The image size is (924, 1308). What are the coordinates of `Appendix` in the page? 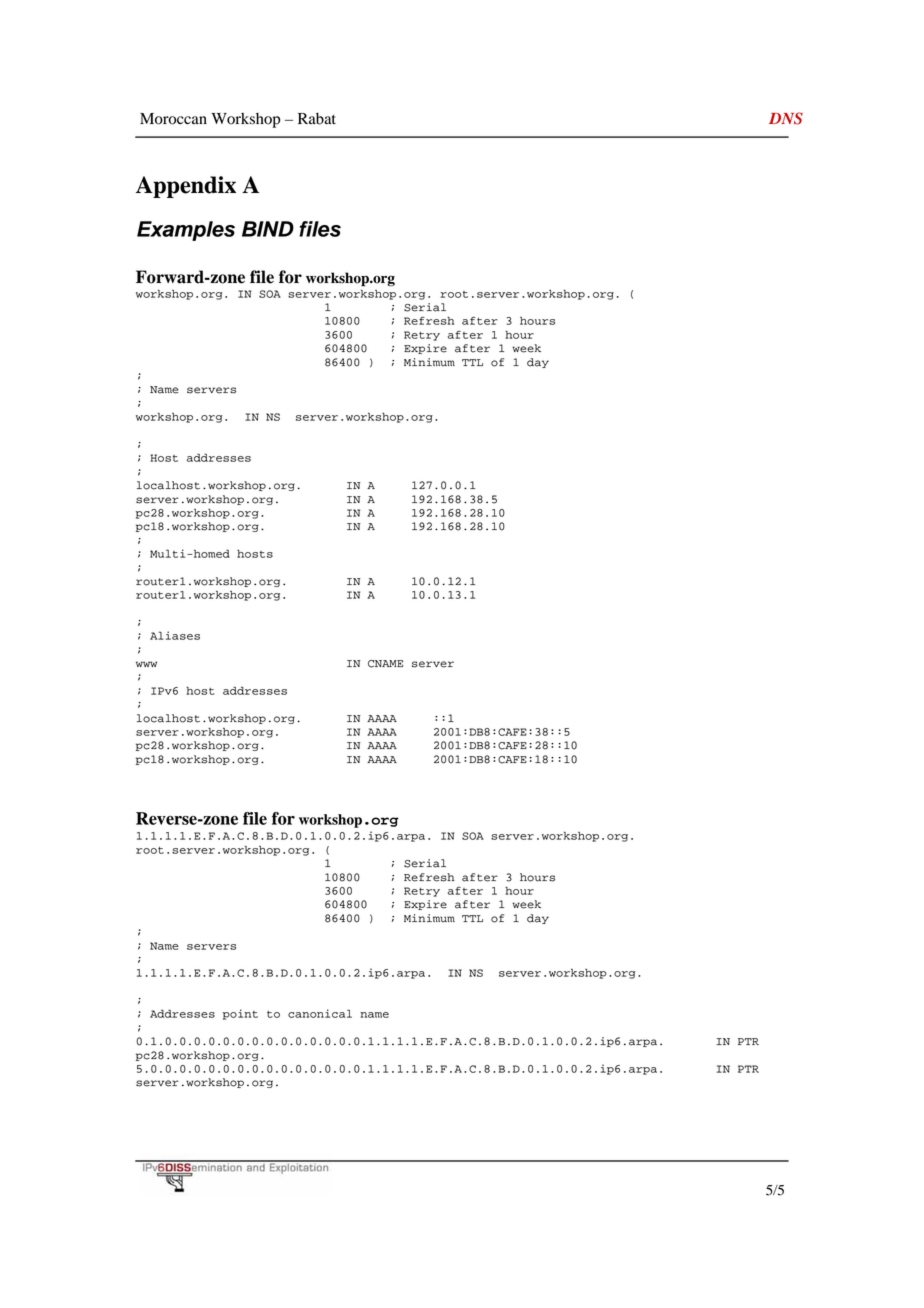 It's located at (186, 187).
